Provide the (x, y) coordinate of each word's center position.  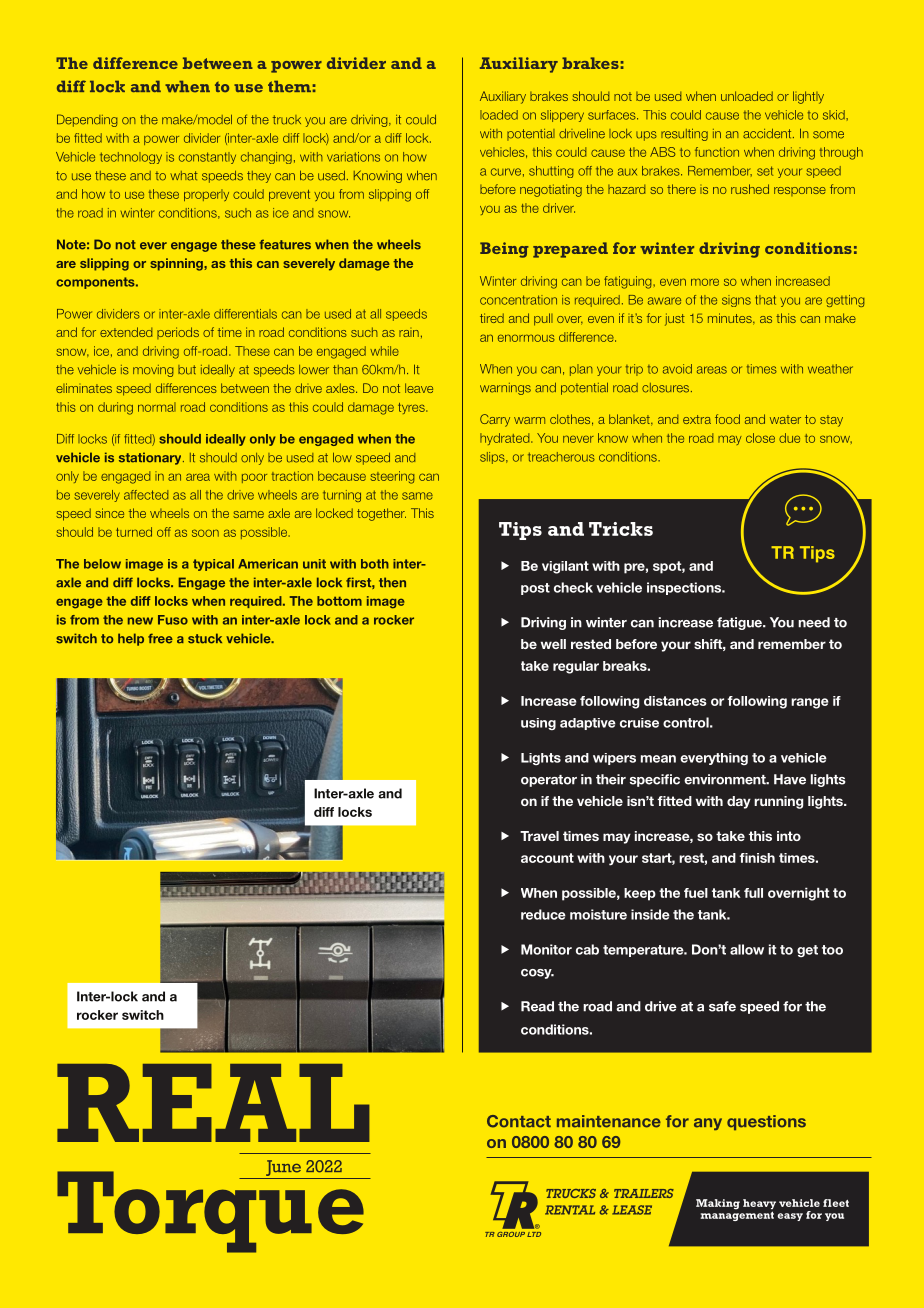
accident (768, 134)
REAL (213, 1103)
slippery (562, 116)
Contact (519, 1121)
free (160, 638)
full (753, 893)
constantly (207, 158)
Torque (212, 1211)
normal (157, 407)
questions (766, 1122)
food (727, 419)
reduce (543, 914)
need (814, 622)
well (553, 644)
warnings (505, 389)
